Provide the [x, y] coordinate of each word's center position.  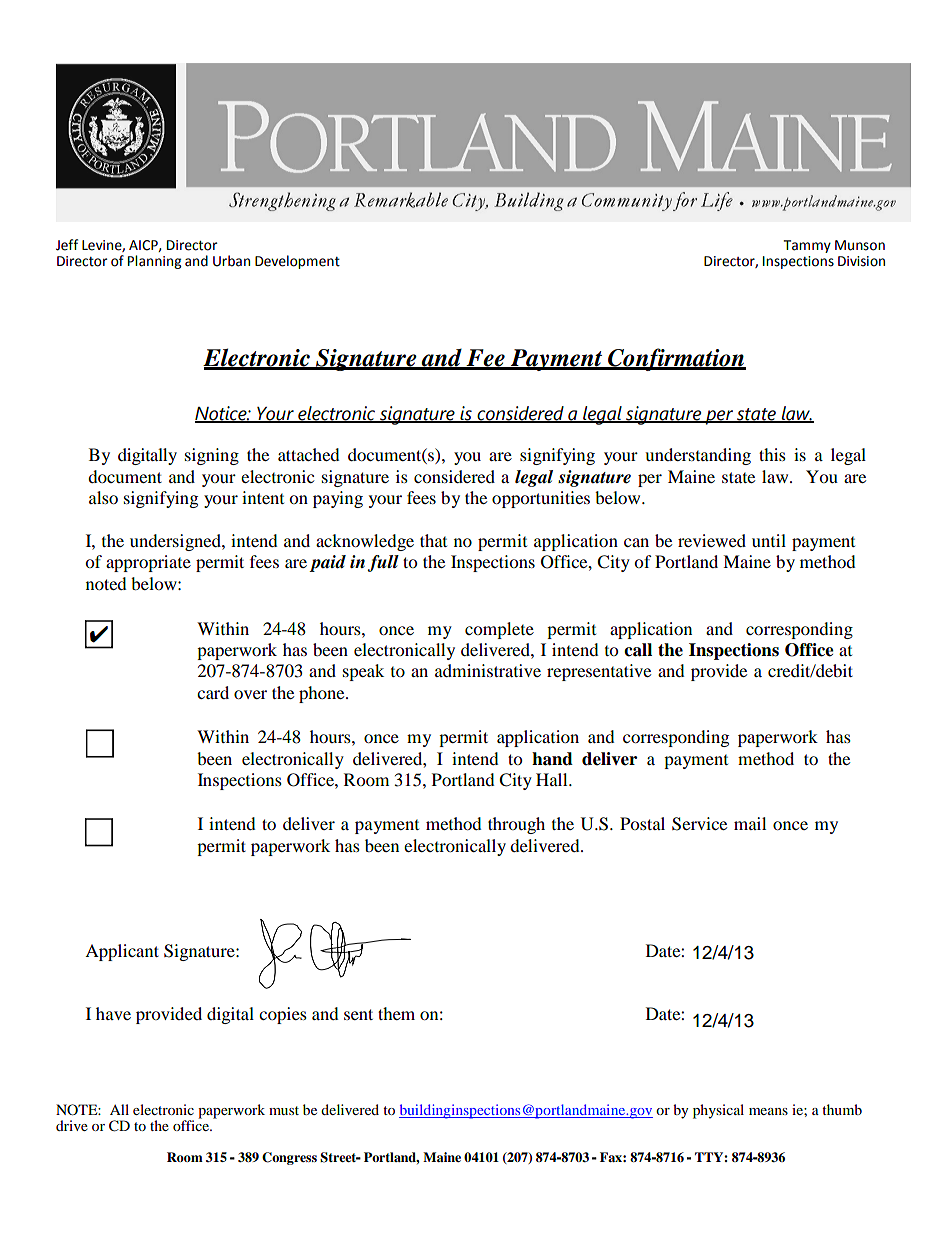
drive [72, 1125]
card [213, 692]
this [772, 454]
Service [699, 824]
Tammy [807, 246]
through [516, 825]
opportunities [541, 499]
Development [297, 262]
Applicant [122, 952]
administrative [488, 670]
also [103, 497]
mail [750, 823]
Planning [154, 262]
